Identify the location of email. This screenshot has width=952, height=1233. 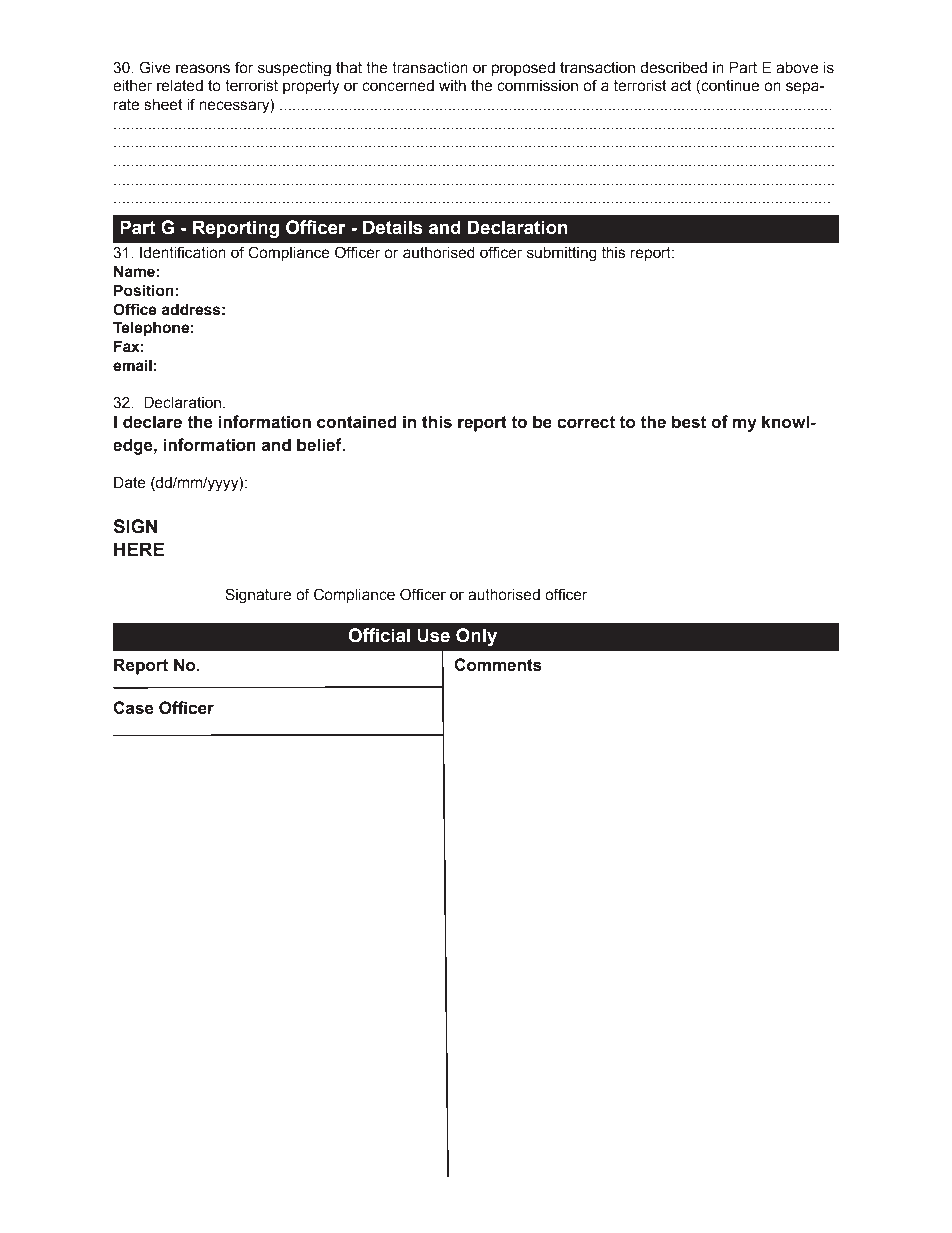
(132, 365).
